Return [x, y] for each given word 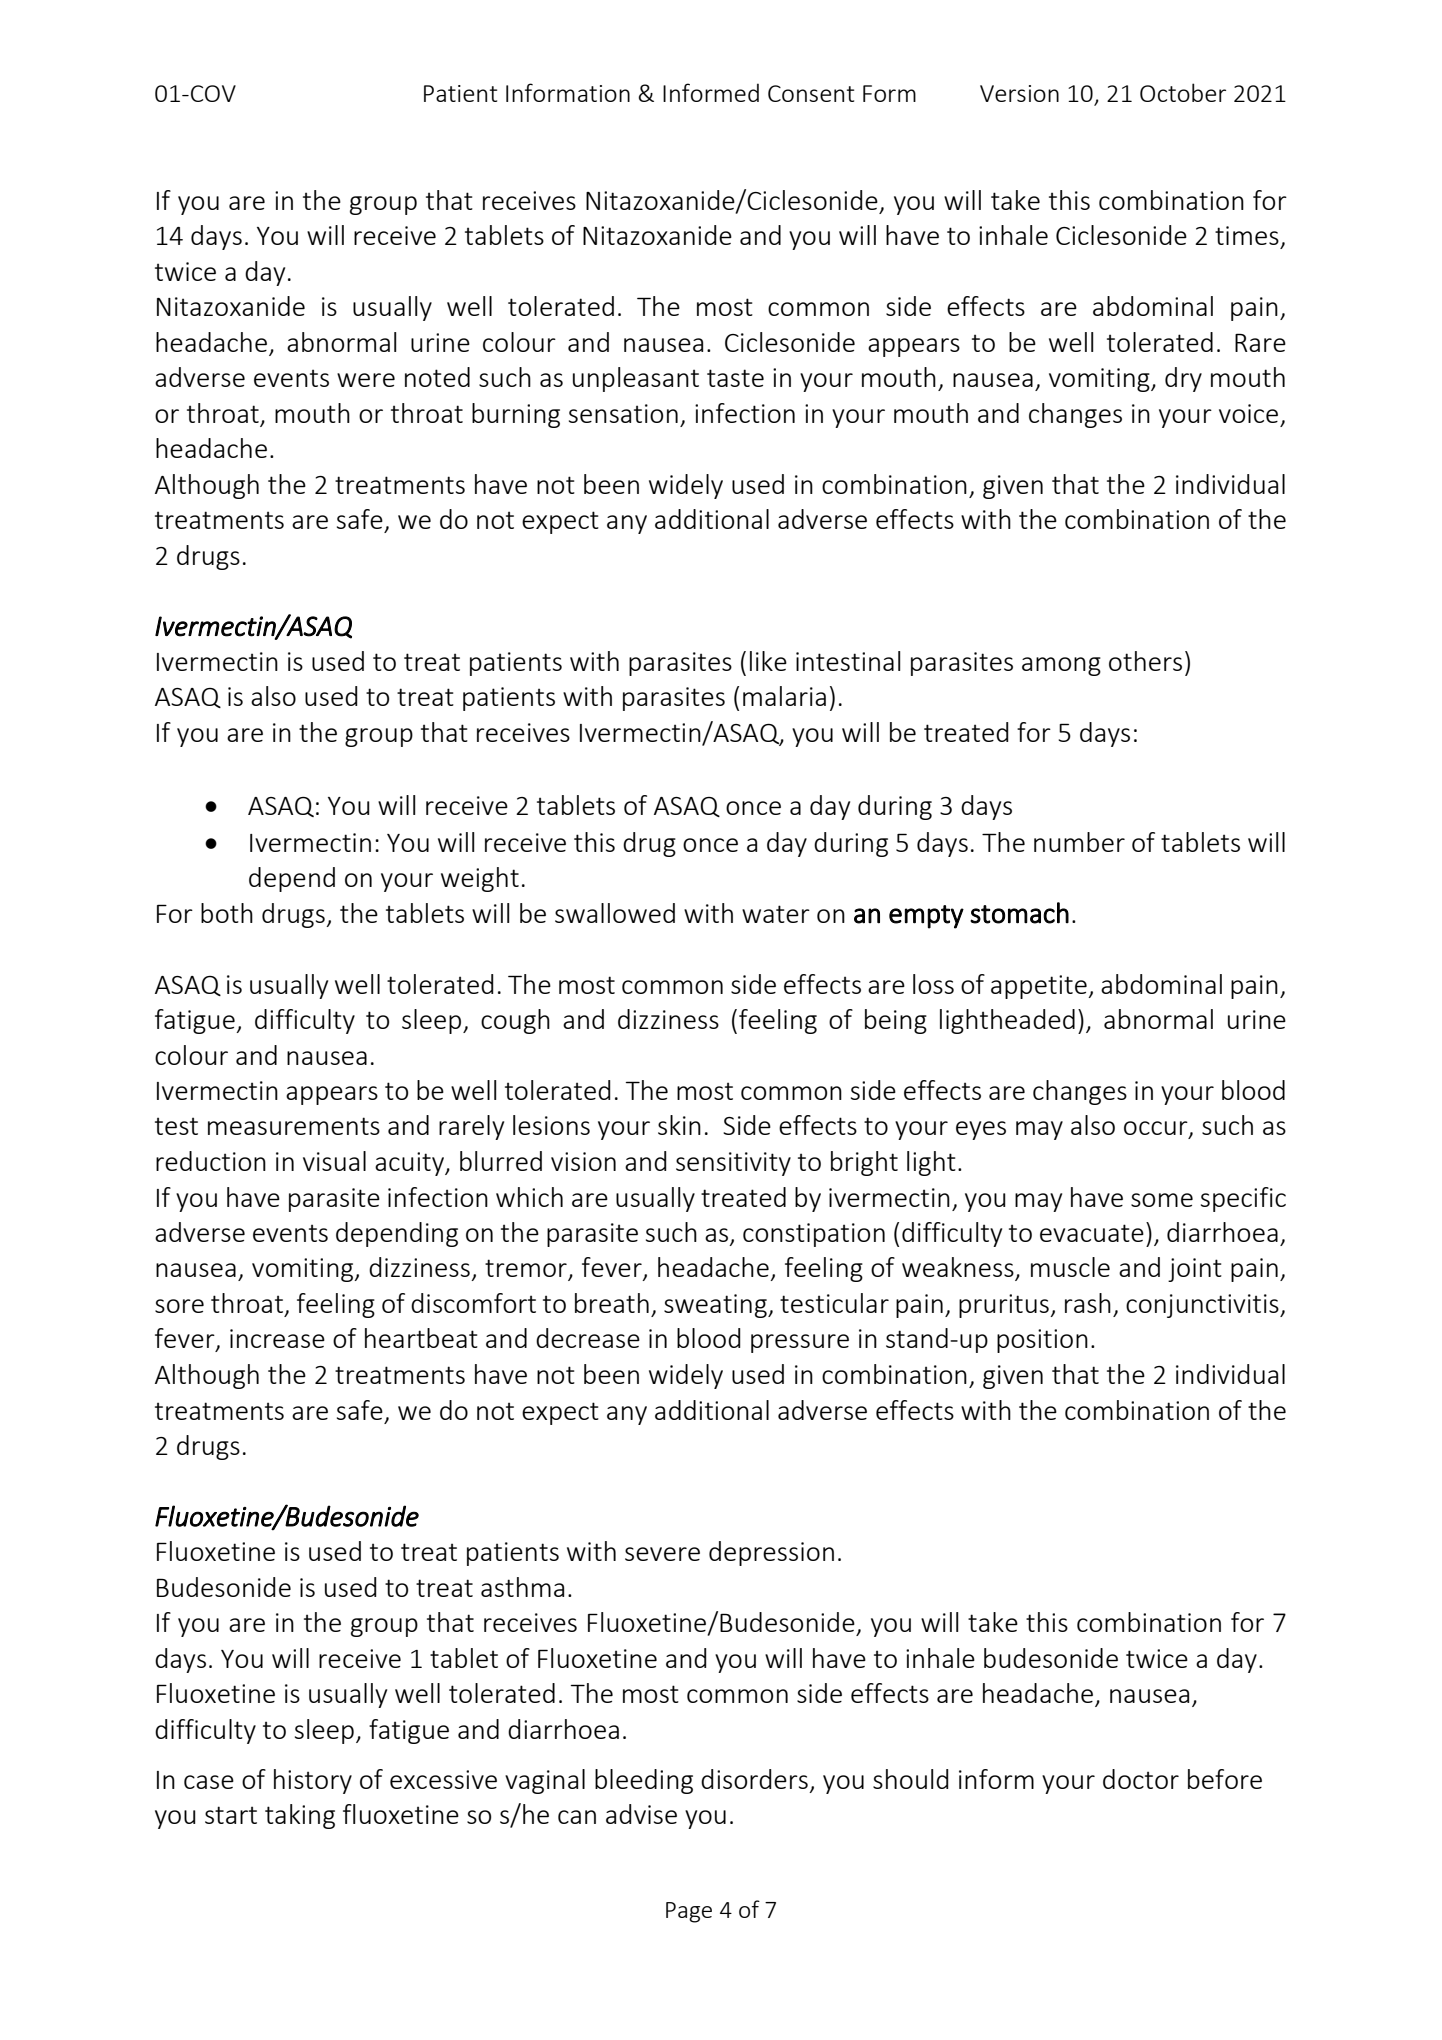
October [1183, 92]
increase [277, 1338]
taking [300, 1816]
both [227, 913]
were [366, 380]
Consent [811, 93]
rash [1088, 1303]
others [1145, 661]
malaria [784, 696]
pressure [800, 1343]
